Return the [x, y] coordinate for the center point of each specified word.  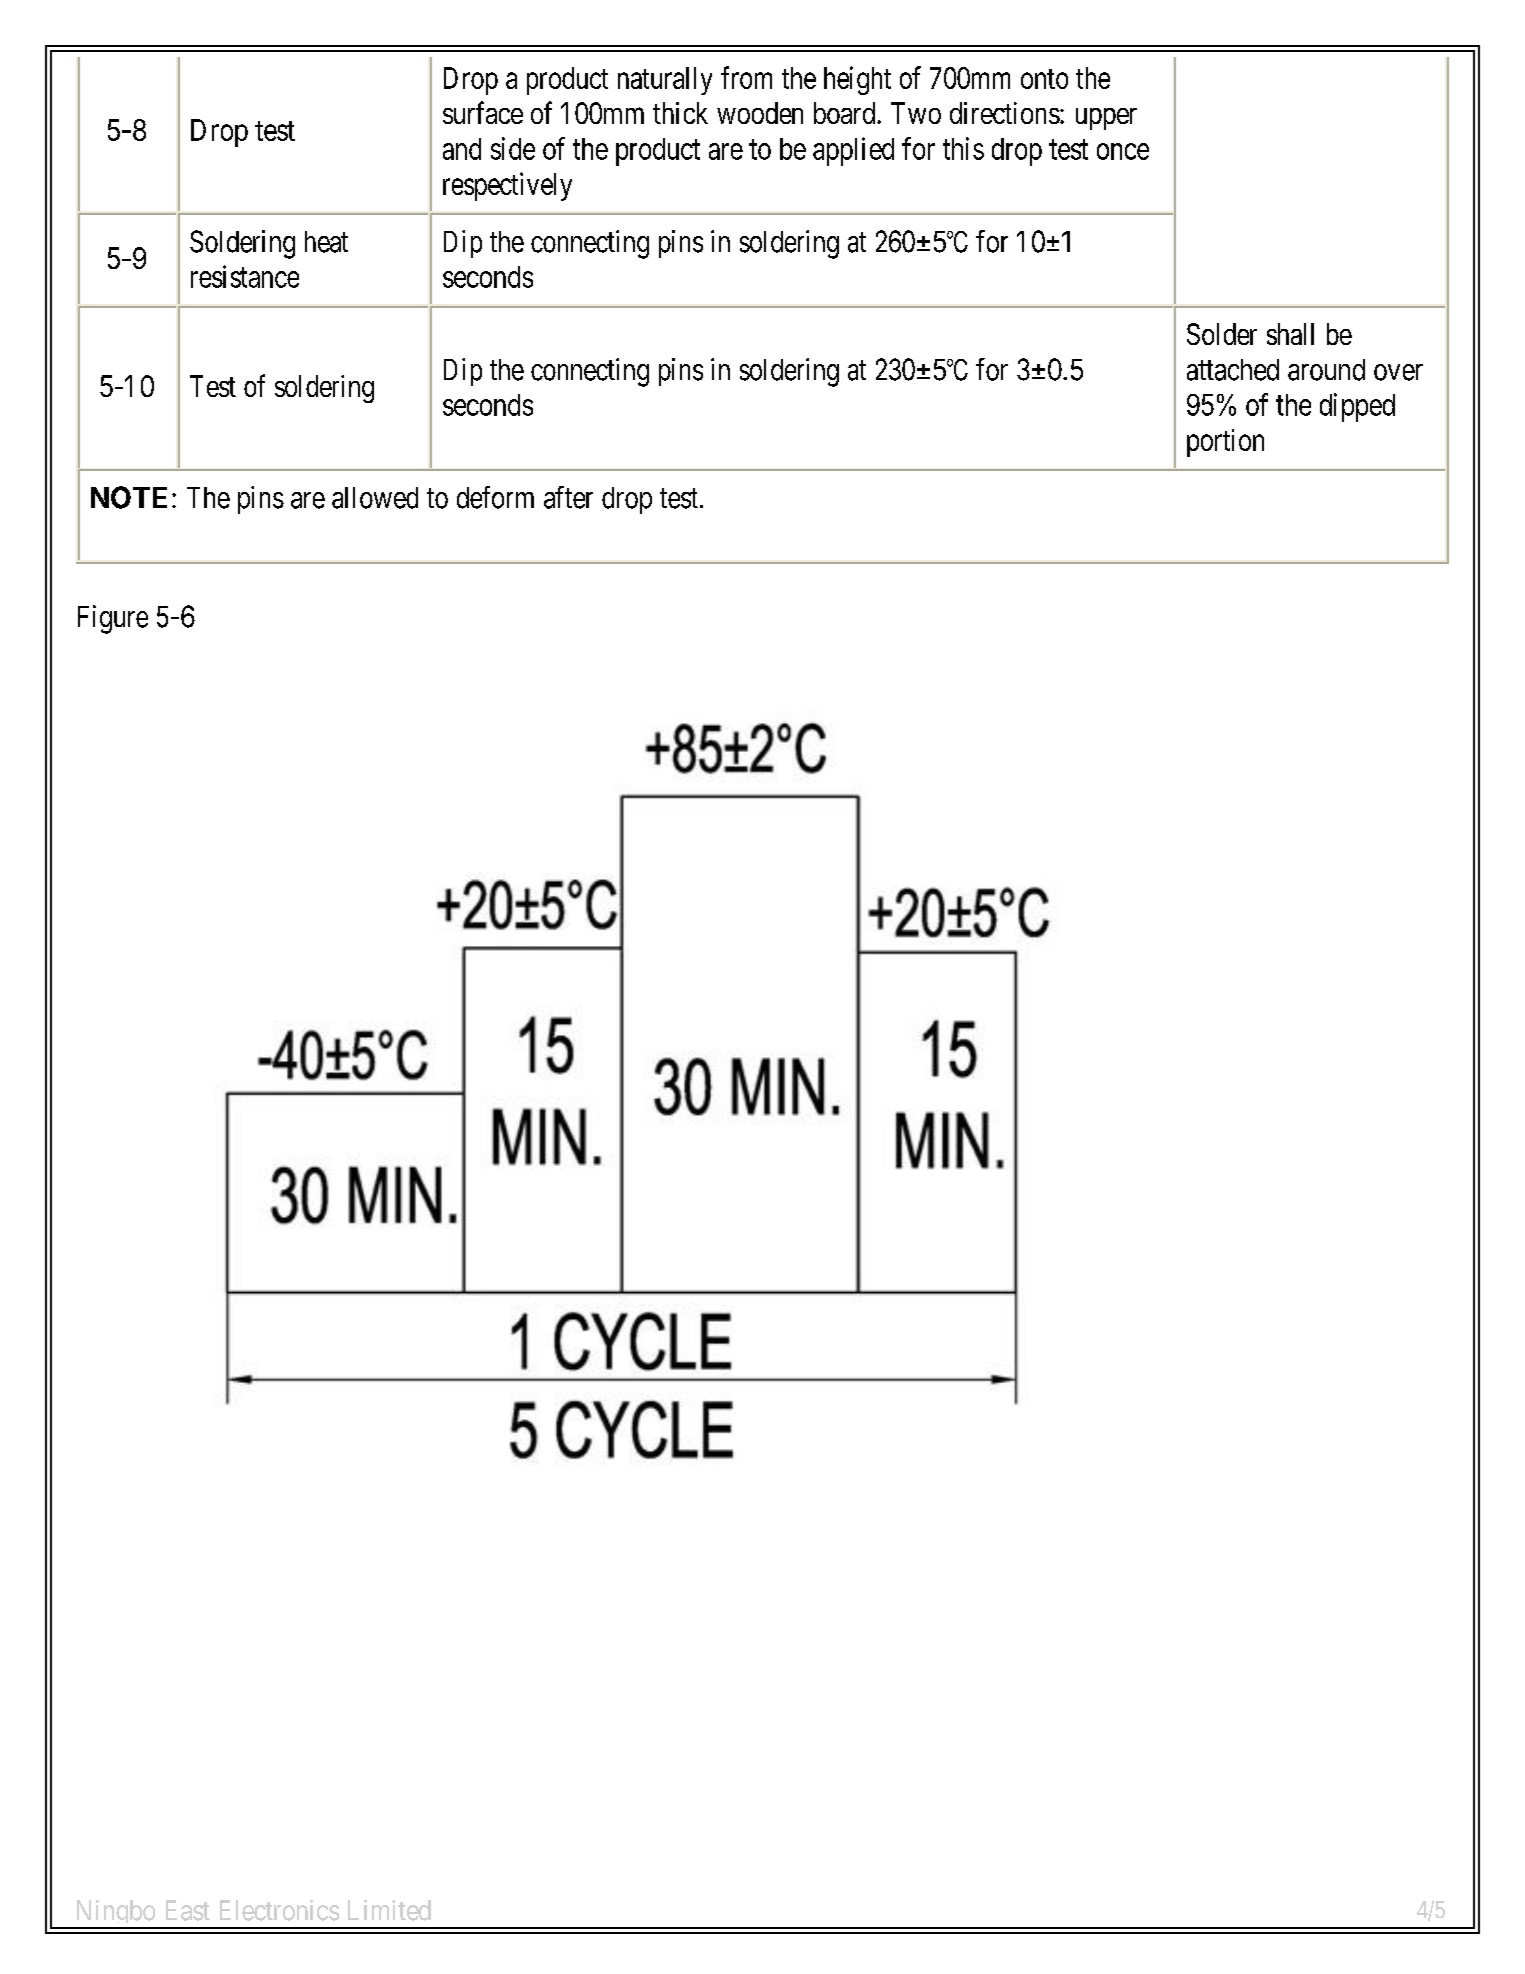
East [188, 1910]
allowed [375, 498]
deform [495, 497]
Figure [113, 619]
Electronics [279, 1910]
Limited [389, 1910]
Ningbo [115, 1914]
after [568, 497]
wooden [760, 113]
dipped [1357, 407]
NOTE [129, 497]
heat [326, 242]
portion [1225, 443]
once [1123, 151]
